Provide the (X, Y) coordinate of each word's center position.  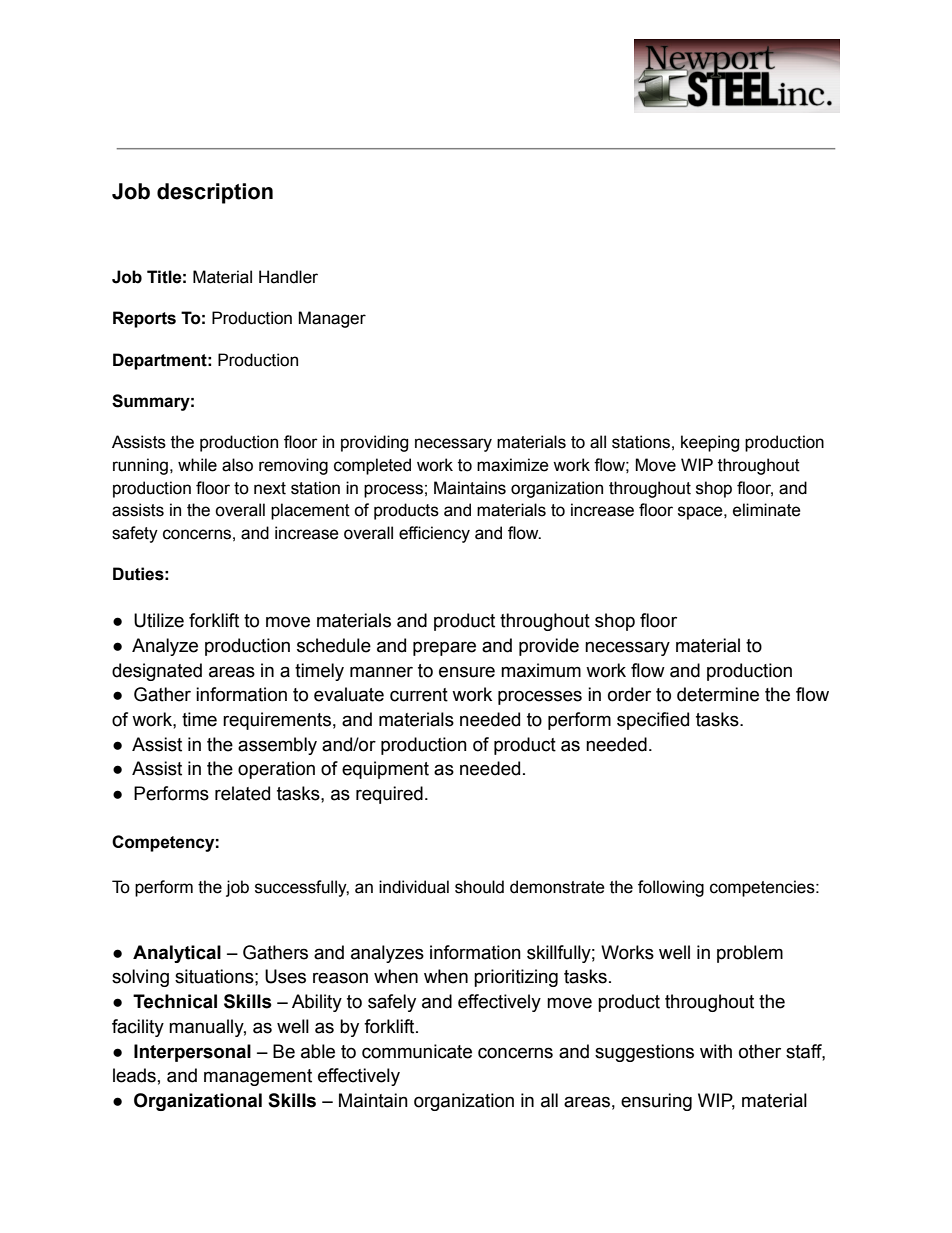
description (215, 193)
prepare (444, 648)
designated (157, 672)
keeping (710, 443)
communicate (417, 1051)
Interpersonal (192, 1053)
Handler (288, 277)
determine (718, 694)
